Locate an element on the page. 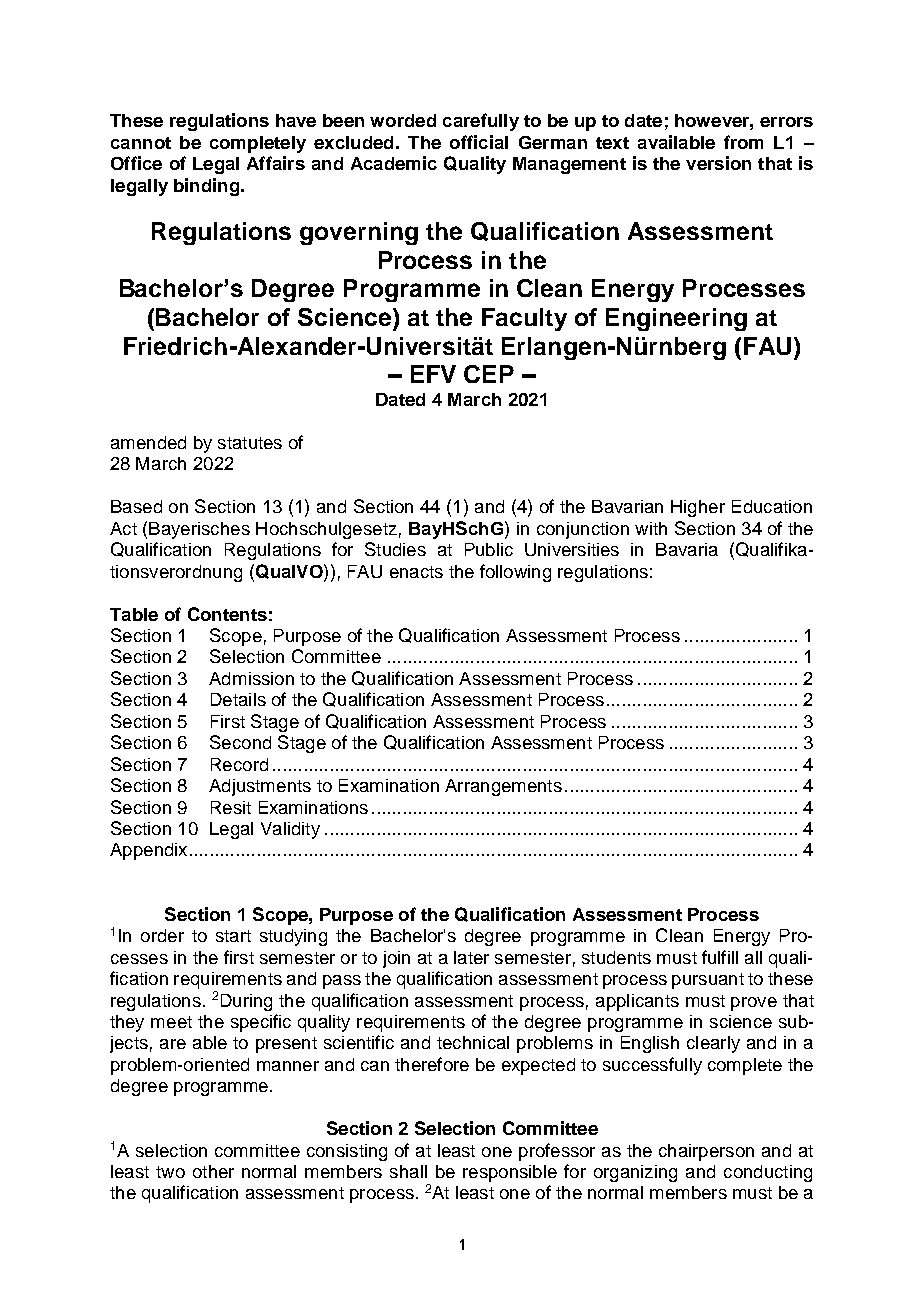  shall is located at coordinates (408, 1171).
